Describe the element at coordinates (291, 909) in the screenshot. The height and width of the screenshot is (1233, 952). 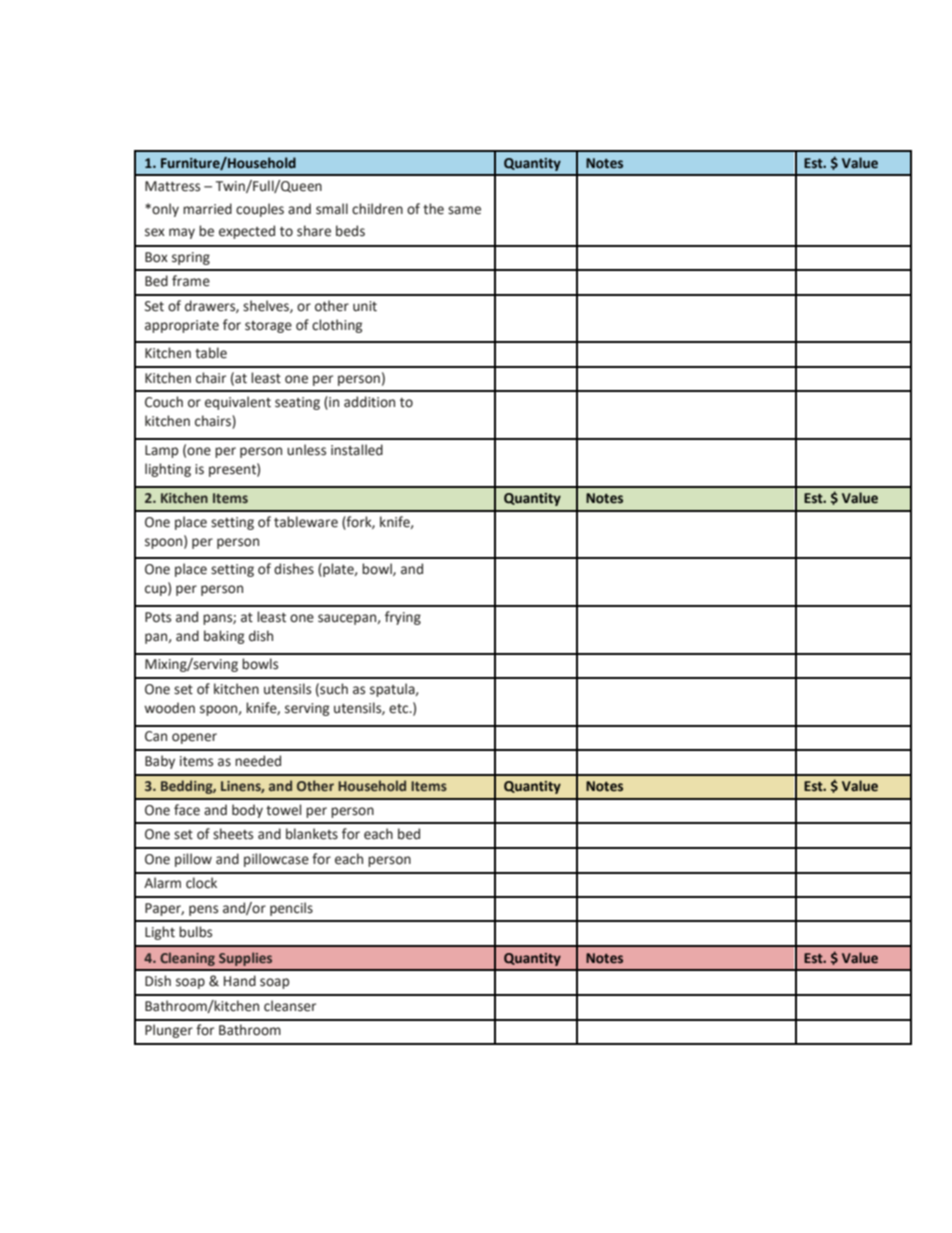
I see `pencils` at that location.
